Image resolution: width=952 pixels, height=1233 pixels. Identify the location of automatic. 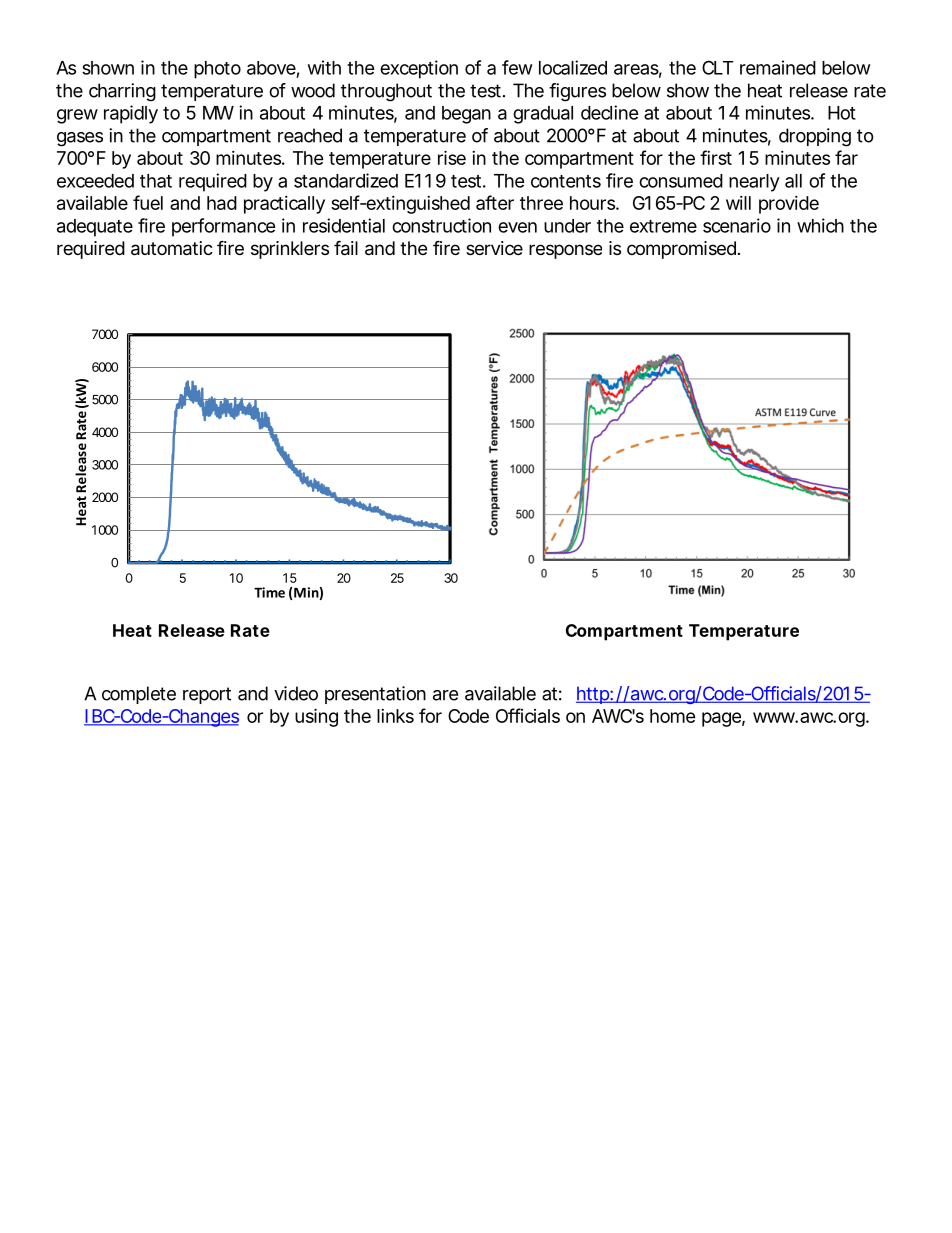
(172, 248).
